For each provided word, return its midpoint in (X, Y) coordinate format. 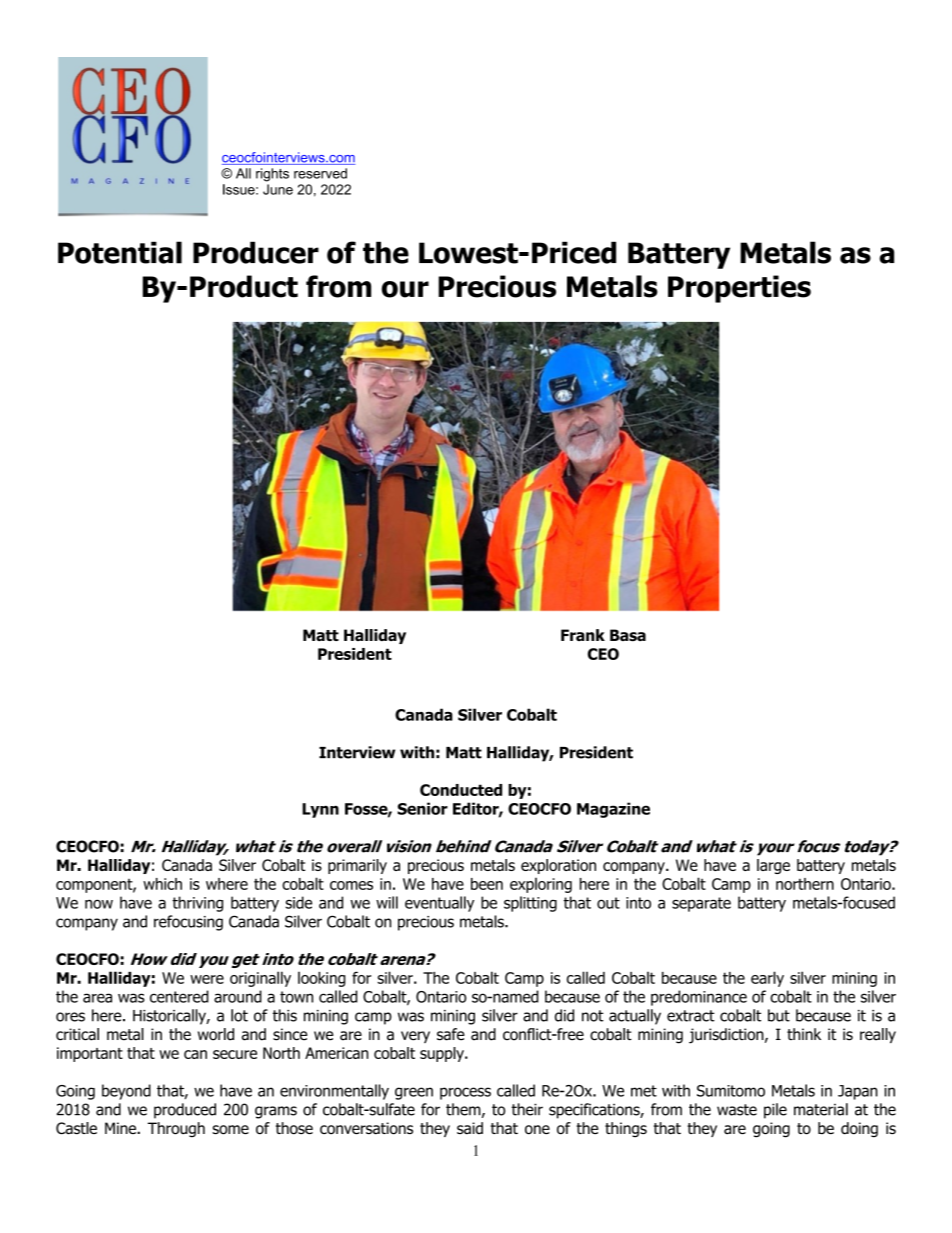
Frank (583, 635)
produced (185, 1111)
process (465, 1093)
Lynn (320, 810)
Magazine (613, 810)
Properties (739, 289)
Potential (120, 252)
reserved (320, 173)
